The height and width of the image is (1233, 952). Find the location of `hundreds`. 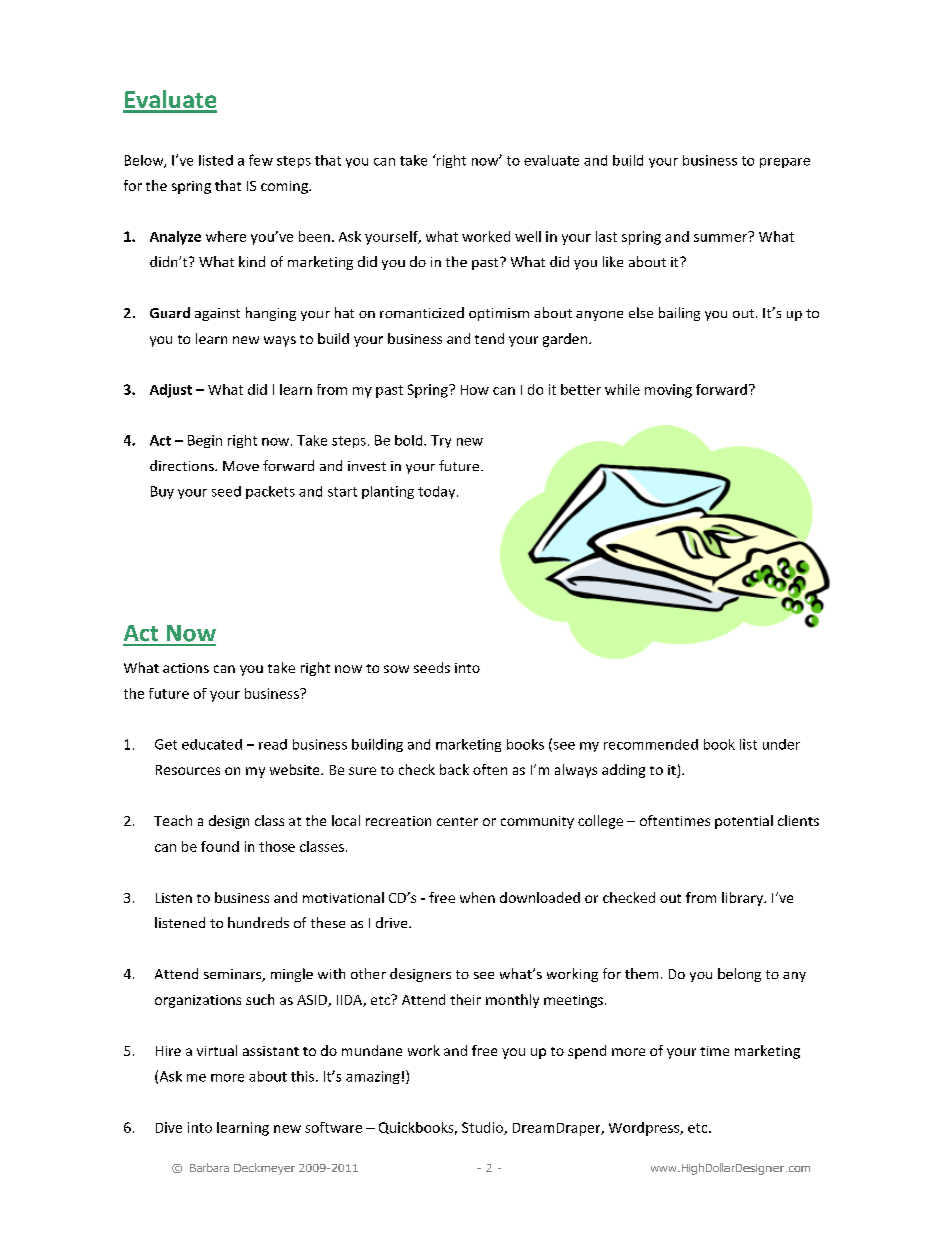

hundreds is located at coordinates (258, 922).
